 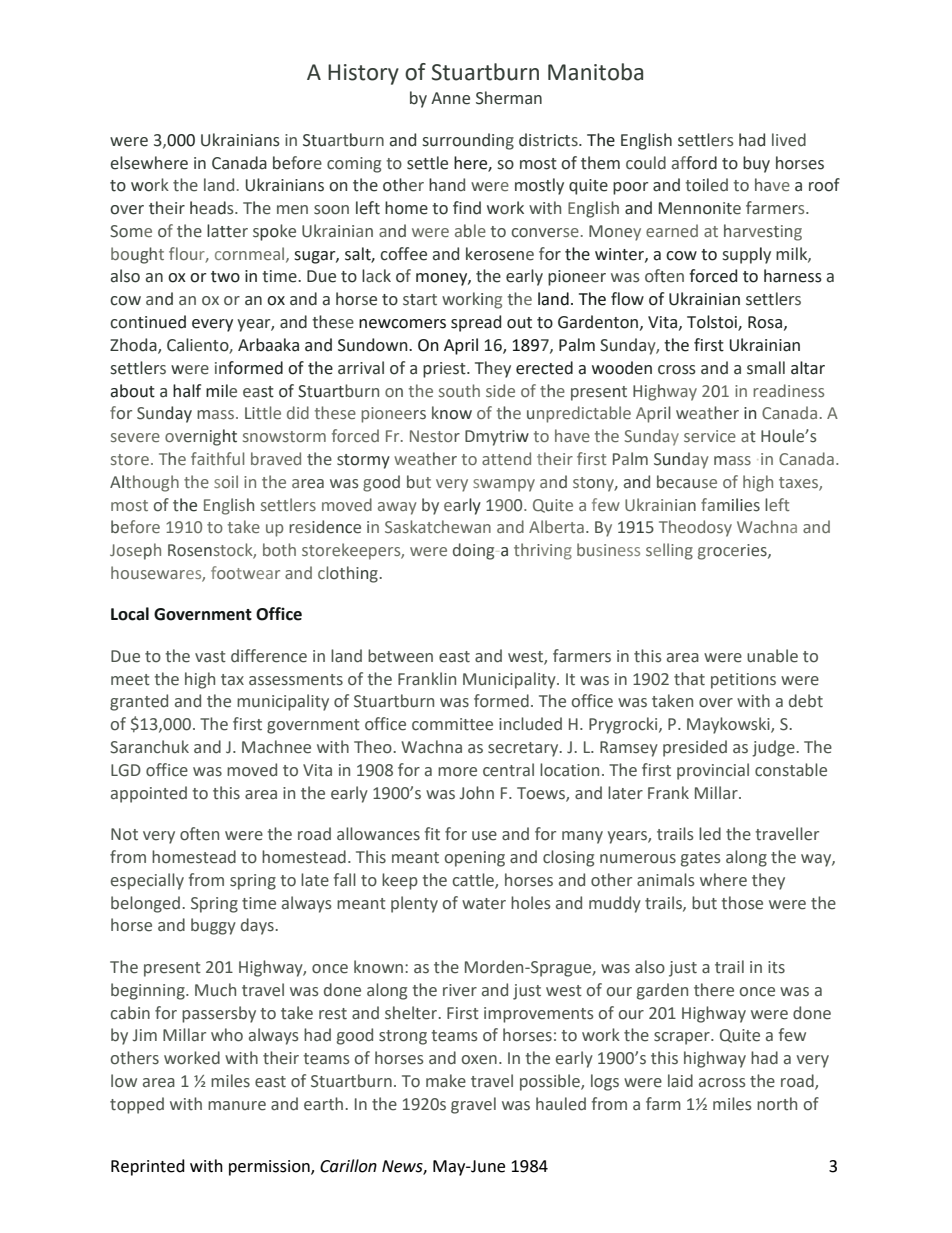 I want to click on lived, so click(x=789, y=140).
